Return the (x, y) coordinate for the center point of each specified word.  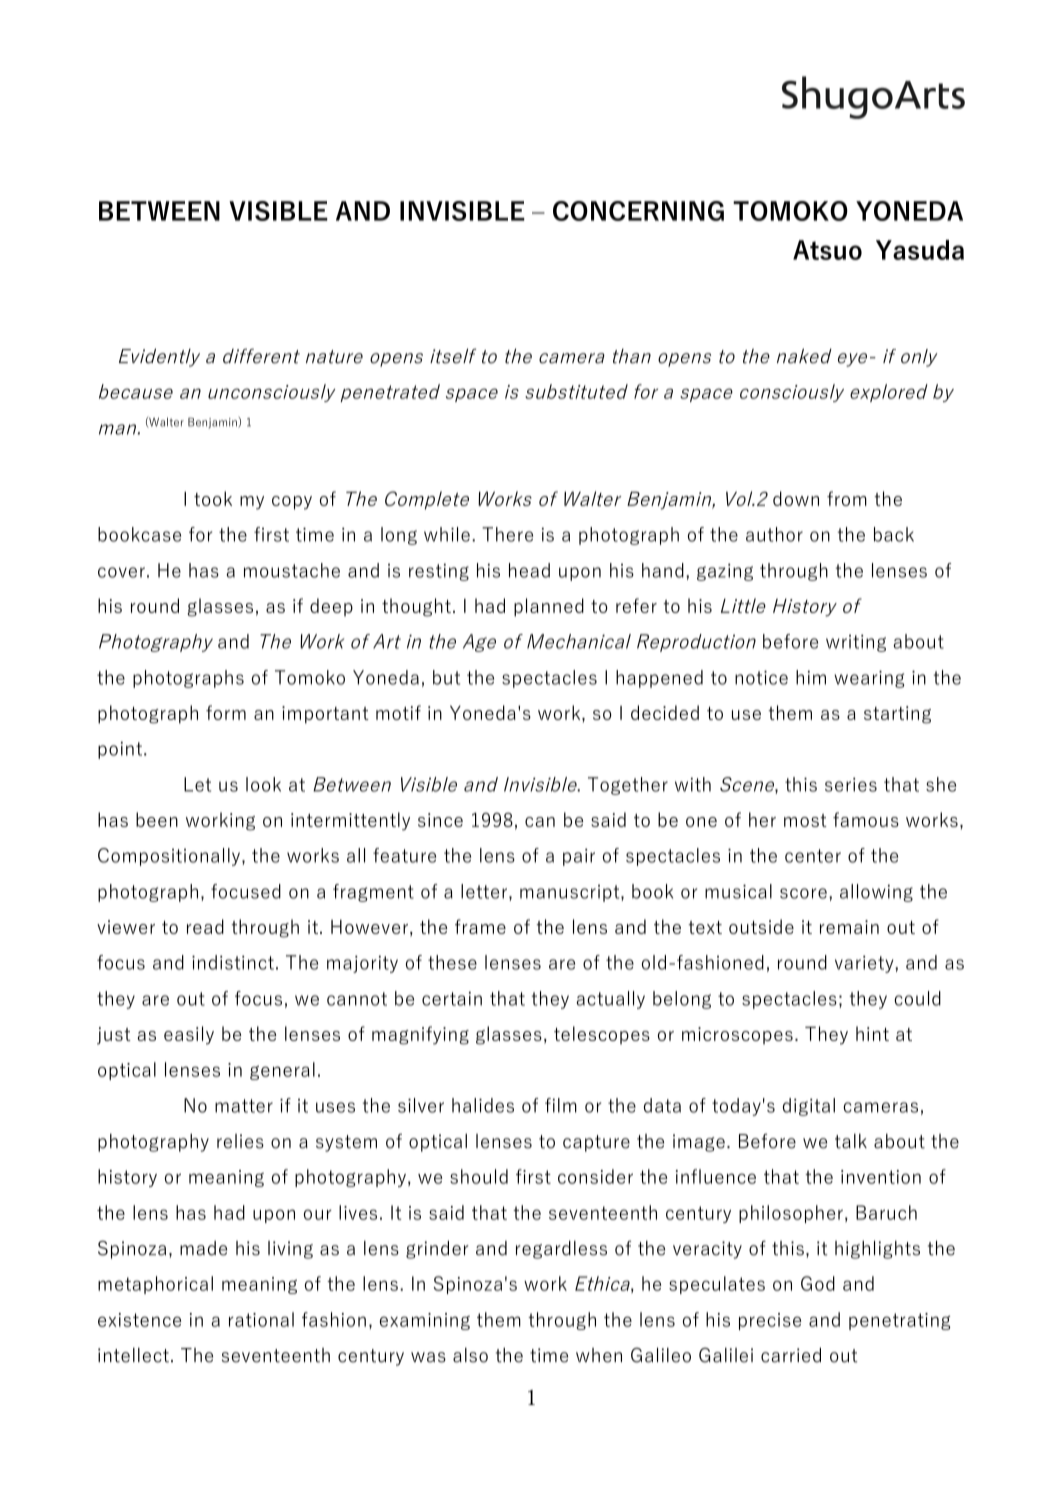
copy (292, 503)
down (796, 498)
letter (485, 892)
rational (261, 1319)
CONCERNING (638, 211)
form (226, 712)
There (507, 534)
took (213, 498)
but (446, 677)
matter (244, 1106)
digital (809, 1107)
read (205, 926)
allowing (876, 893)
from (847, 498)
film (561, 1105)
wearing (869, 679)
